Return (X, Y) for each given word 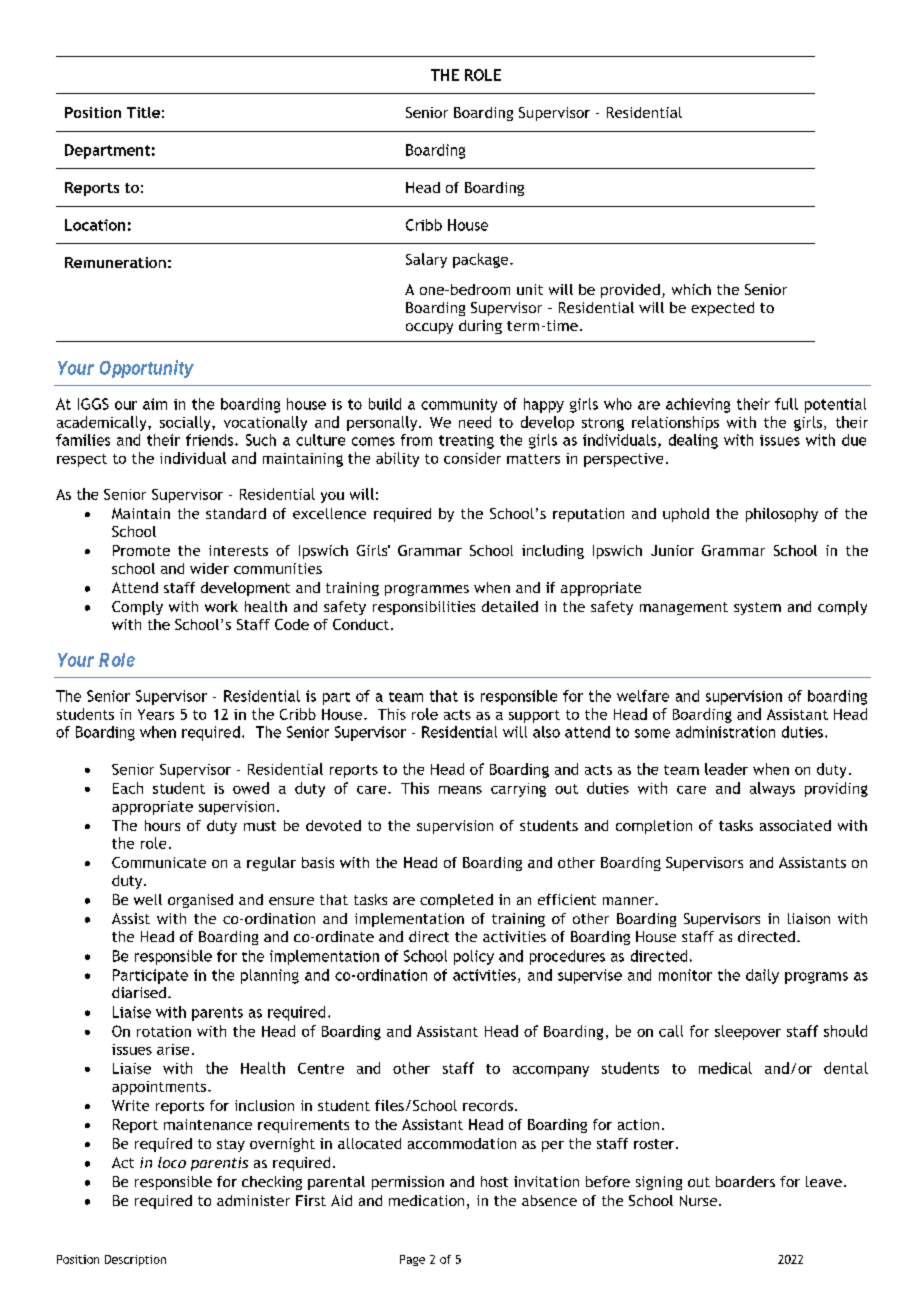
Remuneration (115, 262)
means (460, 790)
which (691, 289)
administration (725, 732)
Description (135, 1260)
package (482, 260)
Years (156, 714)
